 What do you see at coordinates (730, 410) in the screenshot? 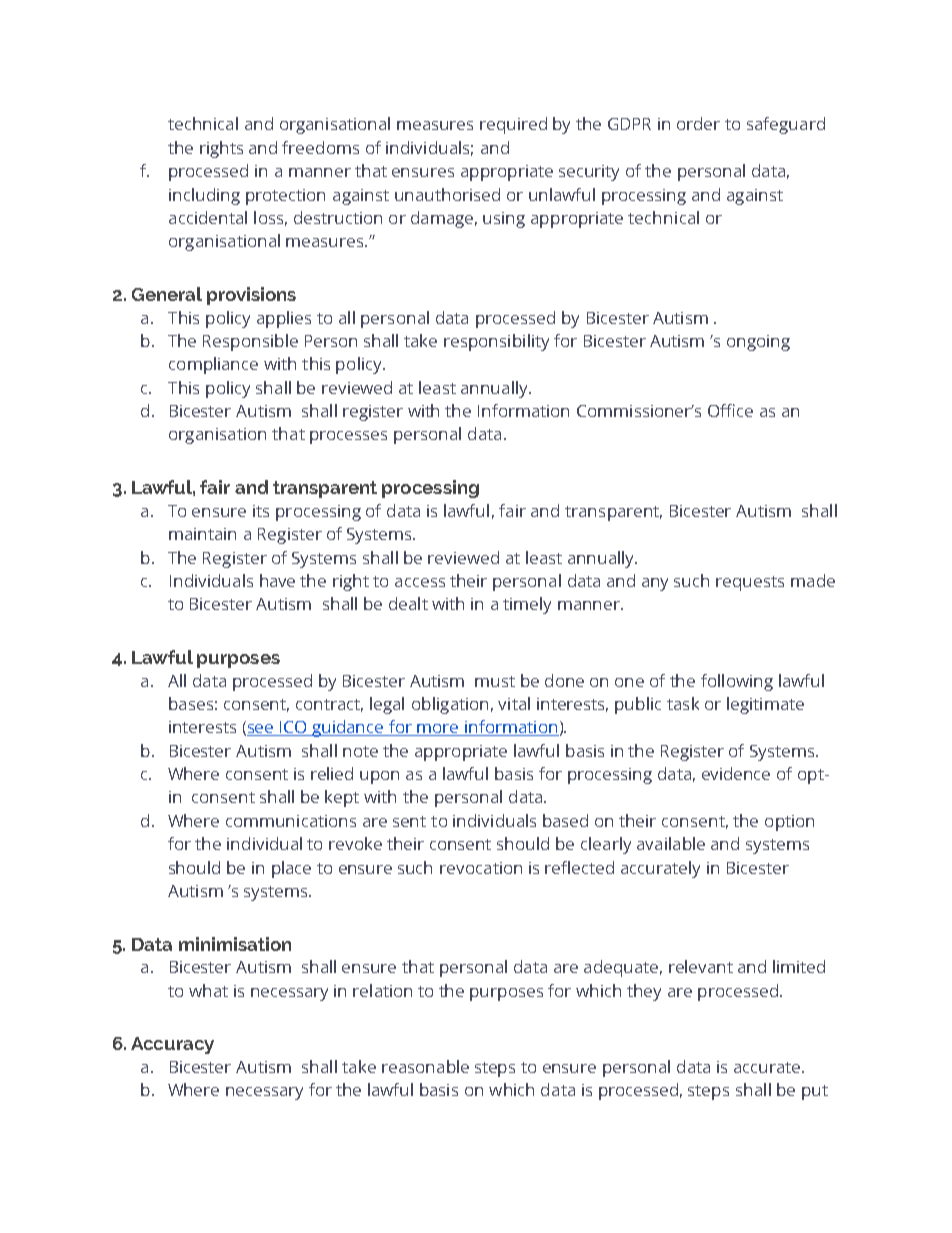
I see `Office` at bounding box center [730, 410].
